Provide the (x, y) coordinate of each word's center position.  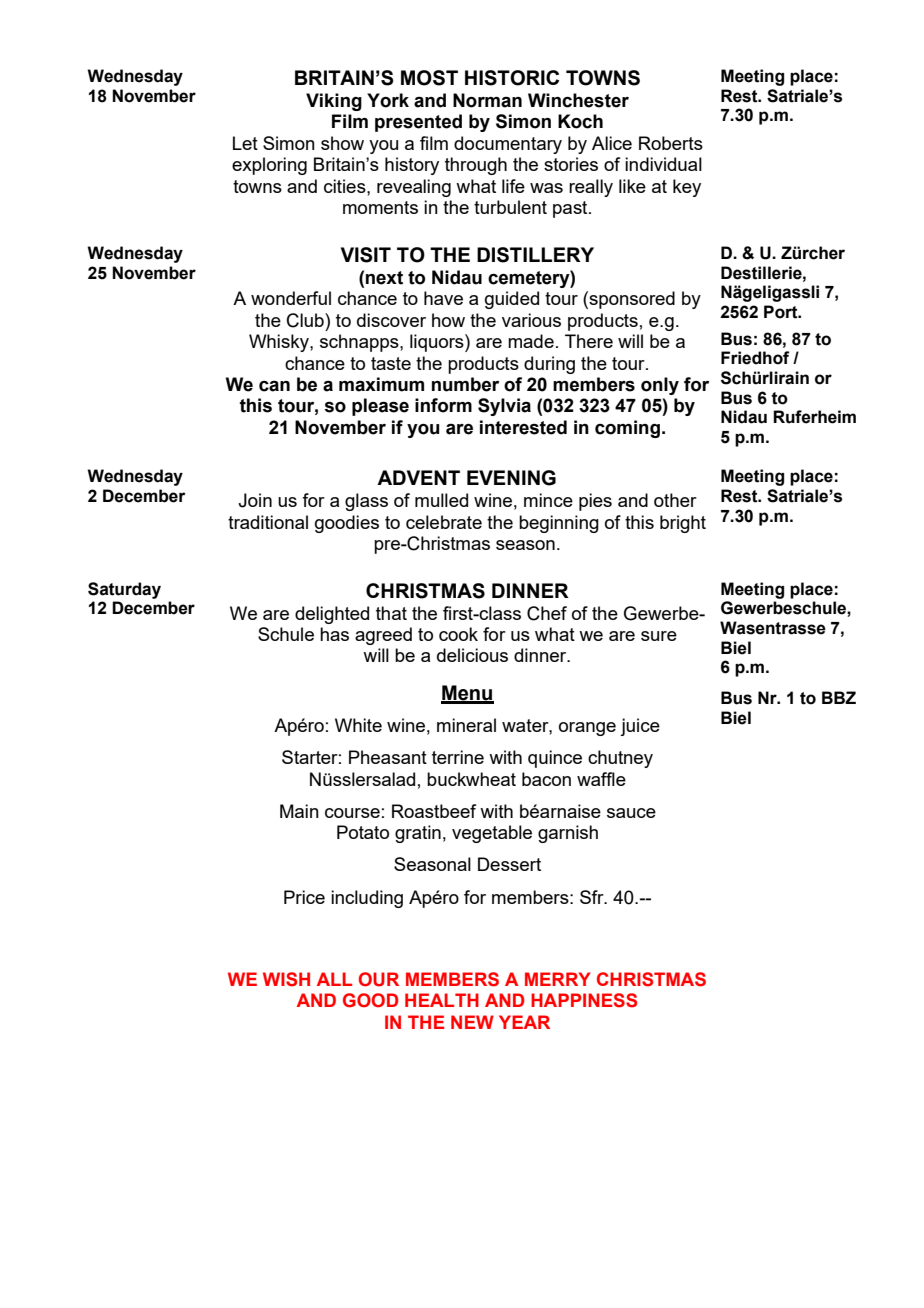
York (388, 100)
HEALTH (442, 1000)
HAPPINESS (584, 1000)
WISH (286, 979)
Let (245, 143)
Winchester (578, 100)
